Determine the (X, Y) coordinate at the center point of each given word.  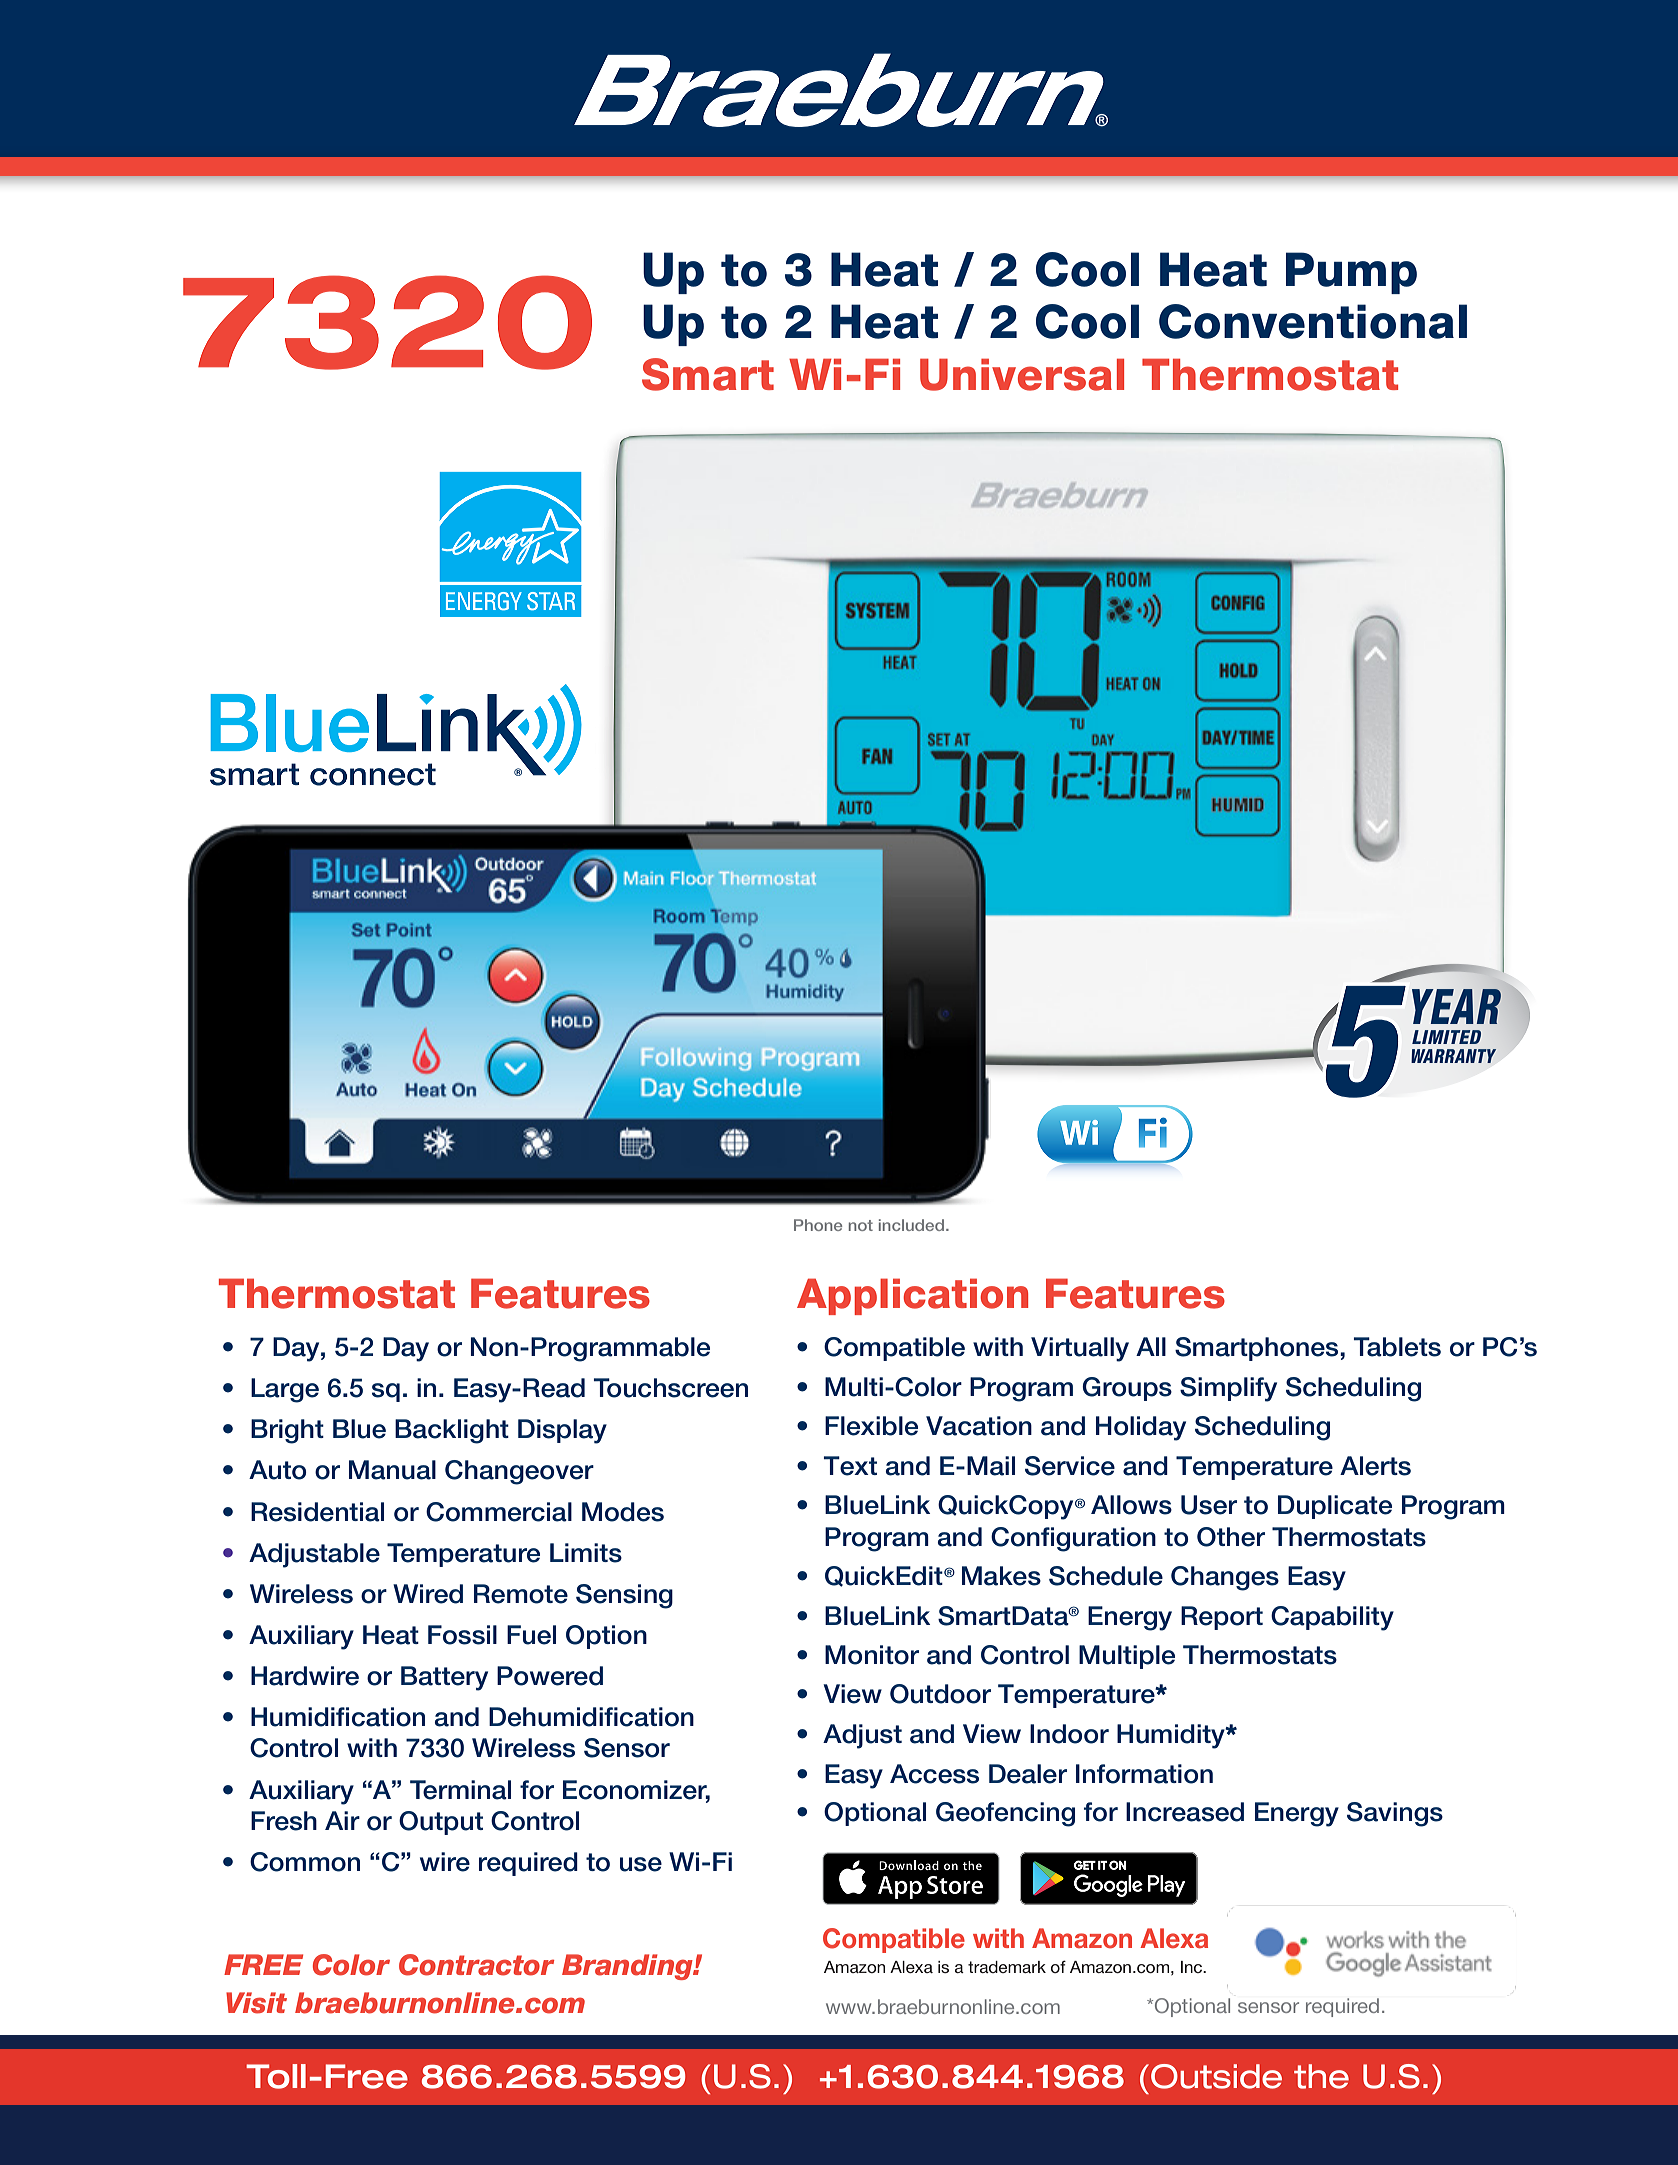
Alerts (1375, 1466)
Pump (1351, 273)
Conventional (1313, 321)
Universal (1022, 374)
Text (850, 1466)
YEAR (1456, 1006)
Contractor (476, 1965)
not (861, 1225)
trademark (1007, 1967)
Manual (392, 1470)
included (911, 1225)
